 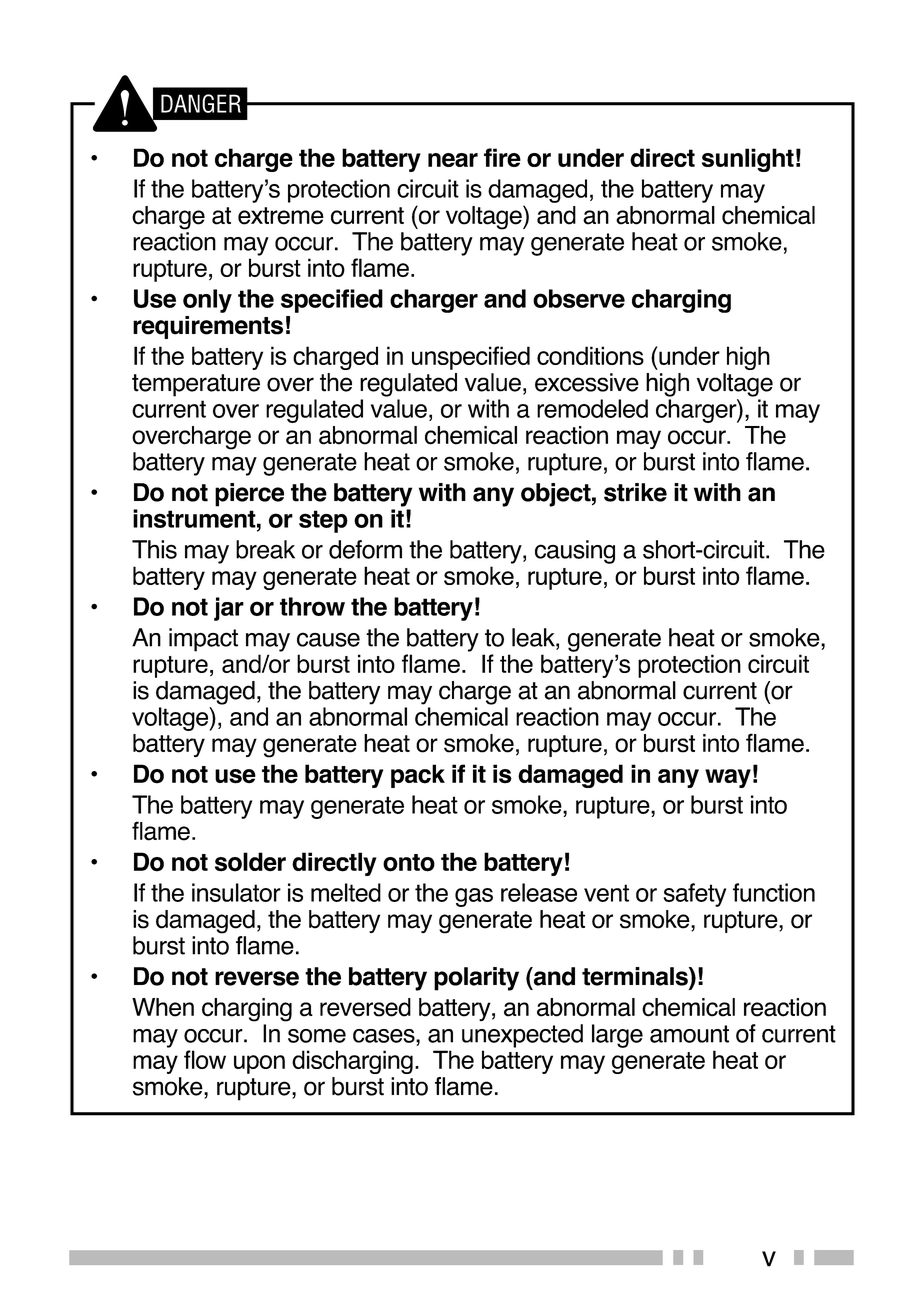 What do you see at coordinates (453, 160) in the screenshot?
I see `near` at bounding box center [453, 160].
